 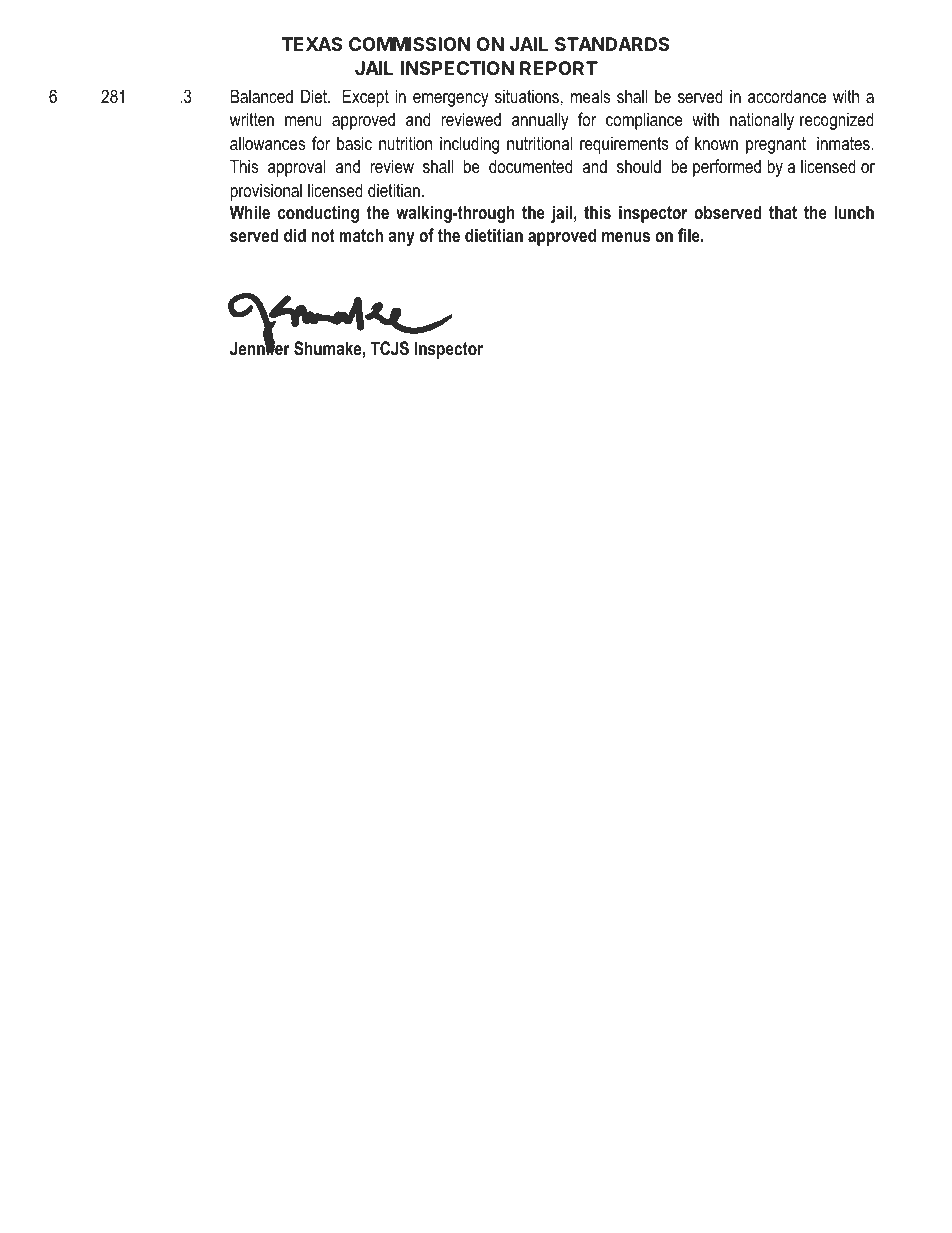 I want to click on documented, so click(x=530, y=166).
